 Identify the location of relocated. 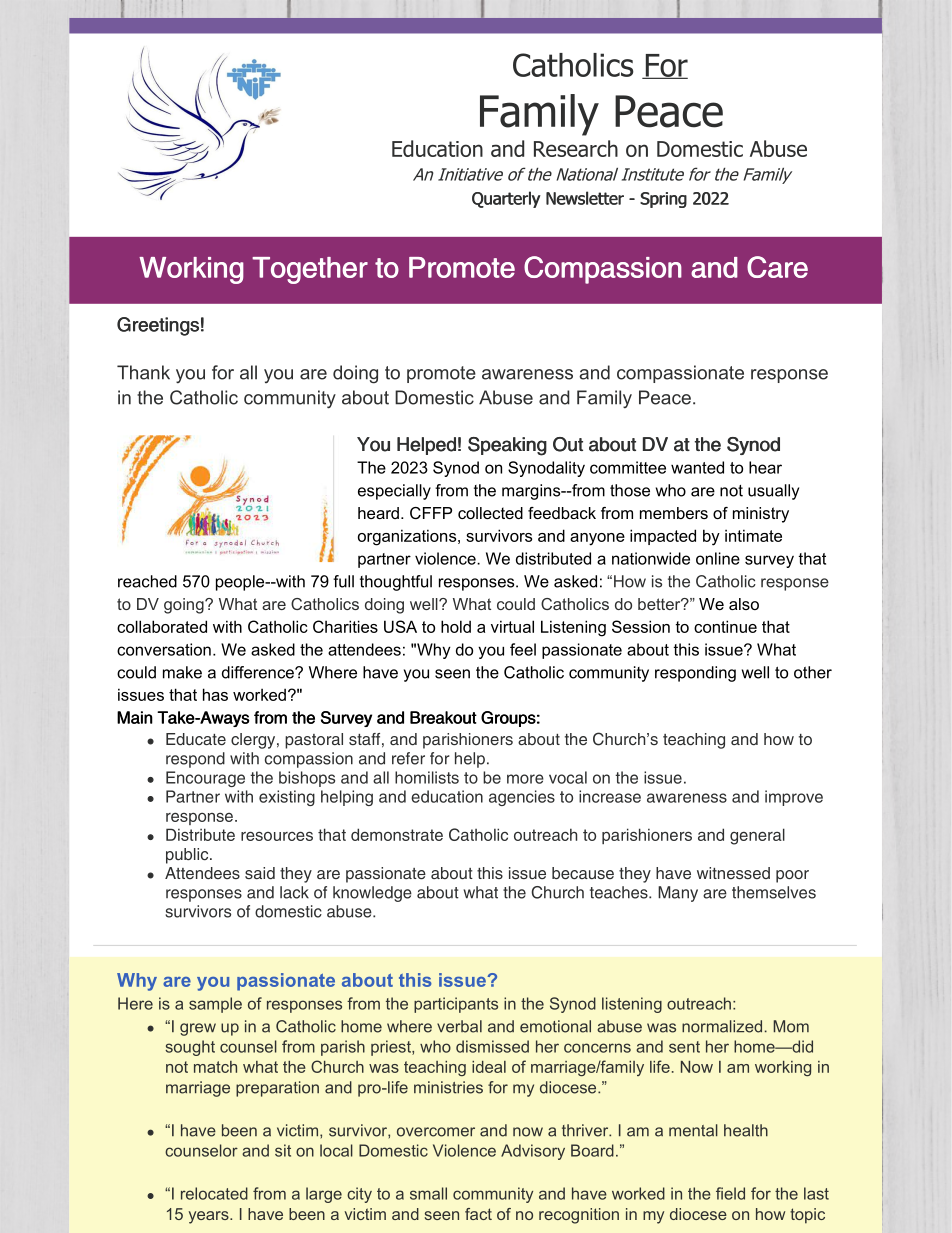
(214, 1193).
